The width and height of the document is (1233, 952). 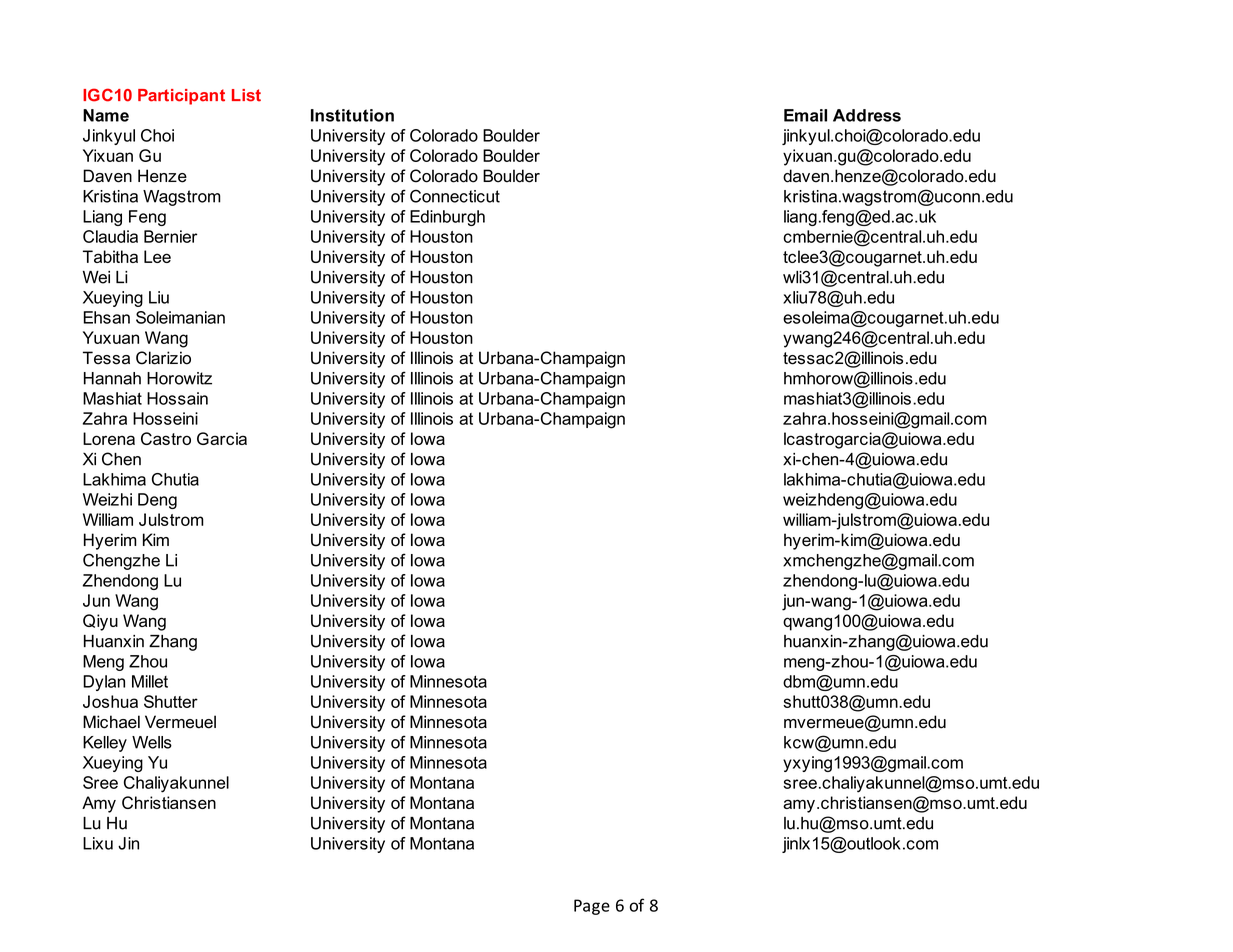 What do you see at coordinates (352, 115) in the document?
I see `Institution` at bounding box center [352, 115].
